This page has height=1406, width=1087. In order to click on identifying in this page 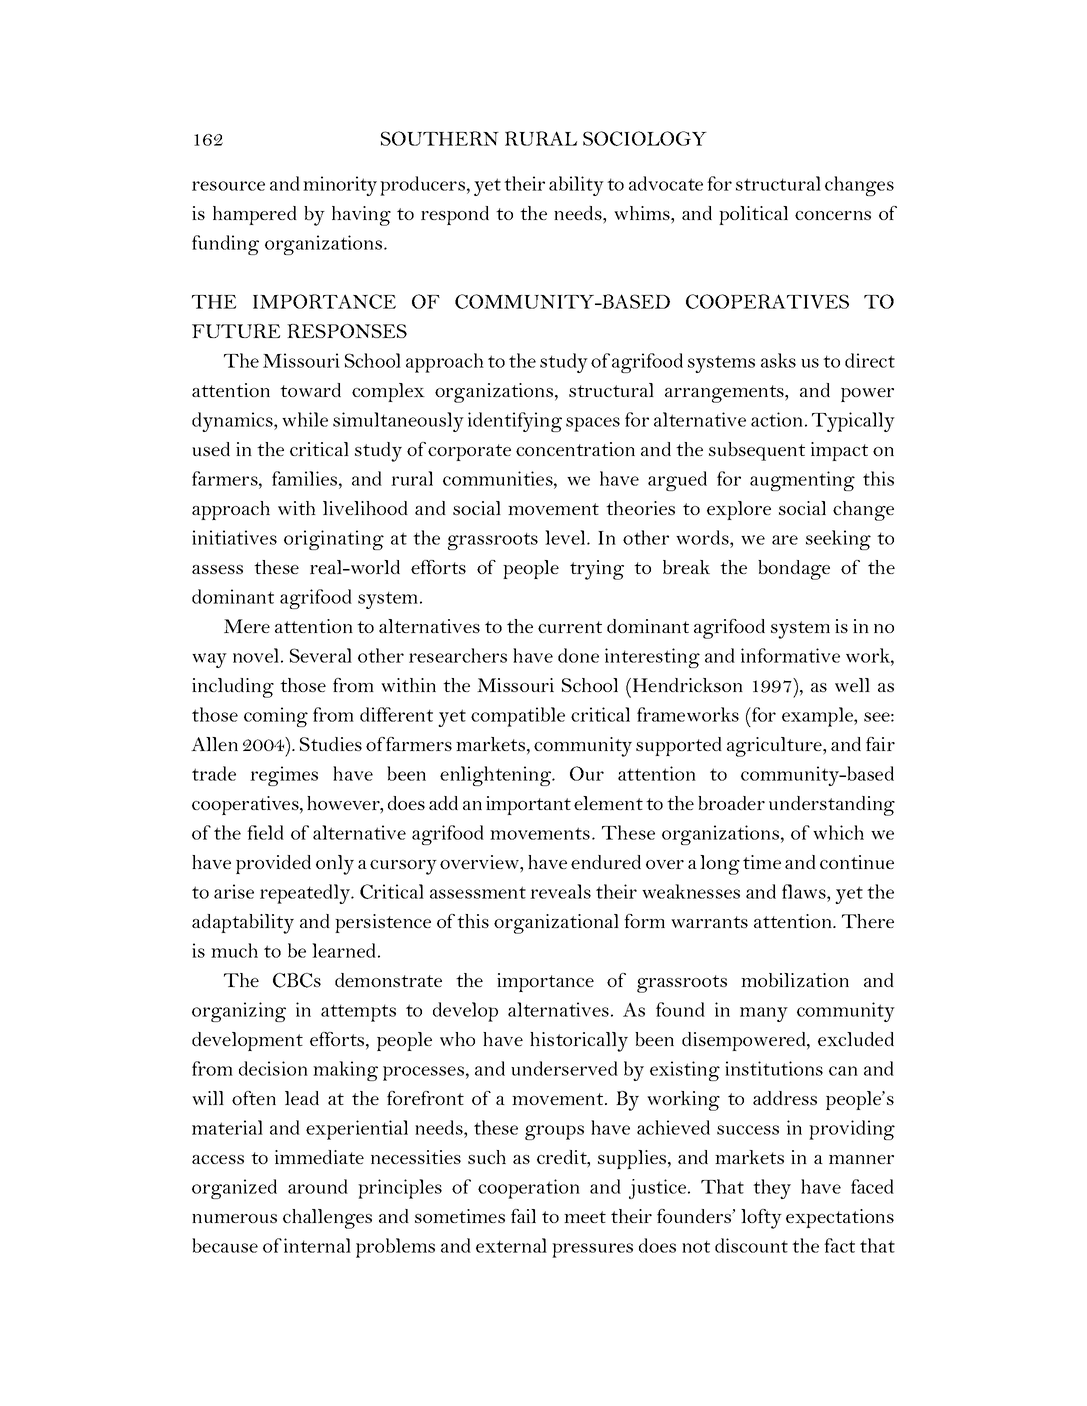, I will do `click(515, 422)`.
